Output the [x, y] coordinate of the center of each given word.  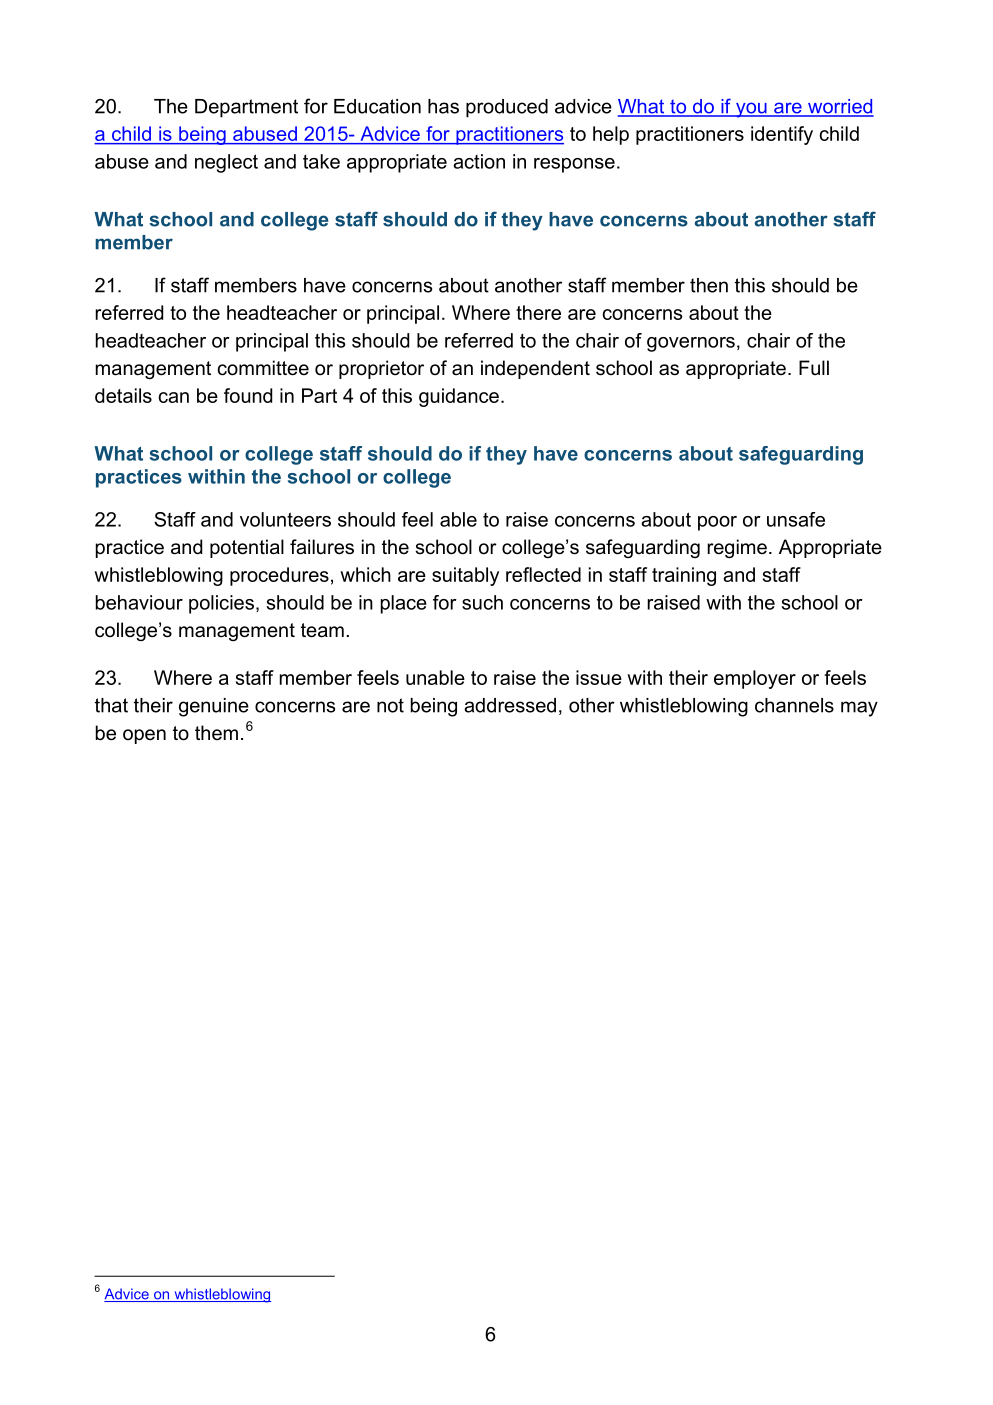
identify [782, 135]
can [173, 397]
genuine [214, 707]
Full [814, 367]
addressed [510, 705]
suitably [465, 576]
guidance [459, 397]
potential [247, 548]
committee [263, 368]
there [538, 312]
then [709, 285]
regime [737, 548]
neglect [226, 163]
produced [507, 108]
